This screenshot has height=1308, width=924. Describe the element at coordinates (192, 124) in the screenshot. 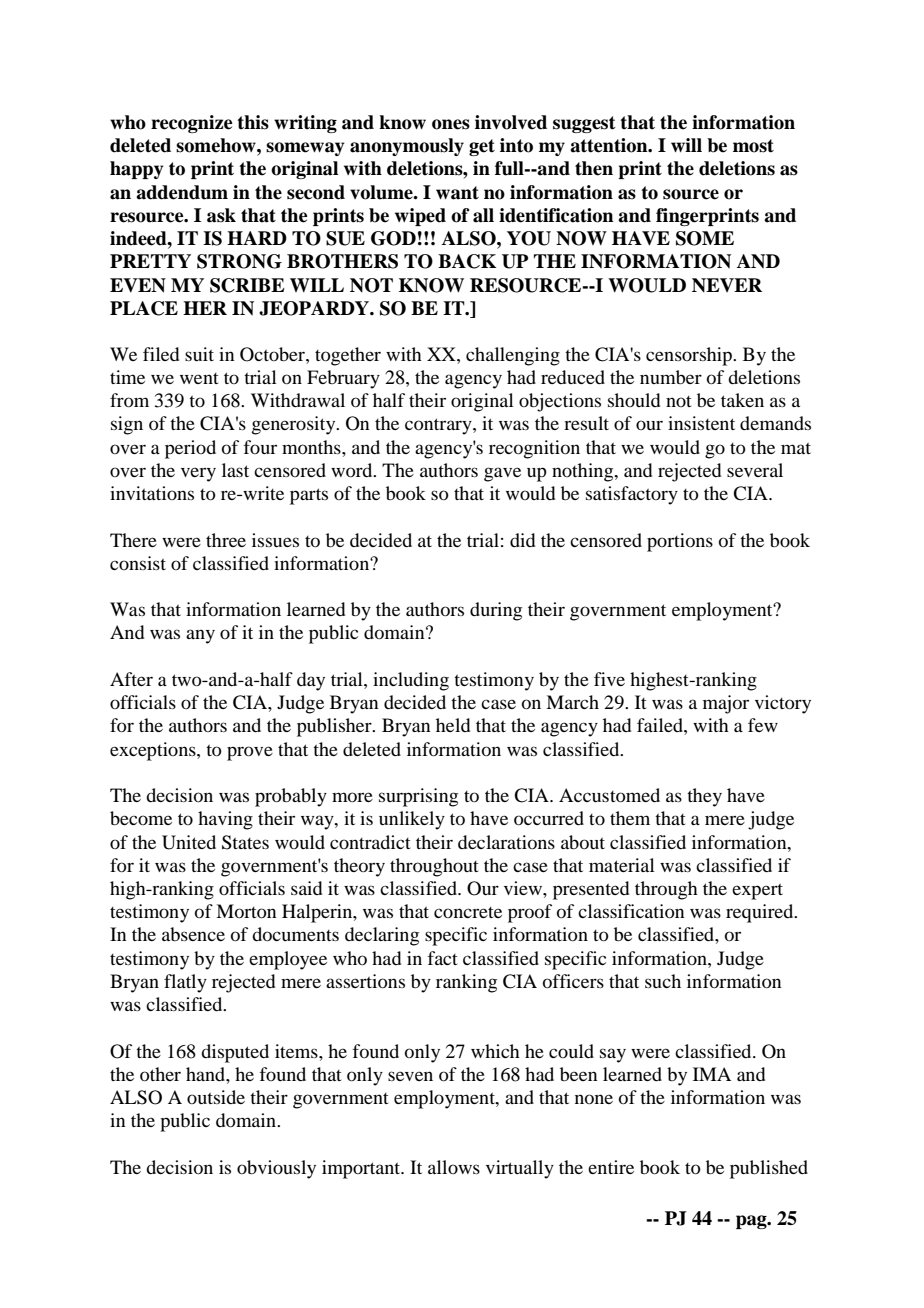

I see `recognize` at that location.
